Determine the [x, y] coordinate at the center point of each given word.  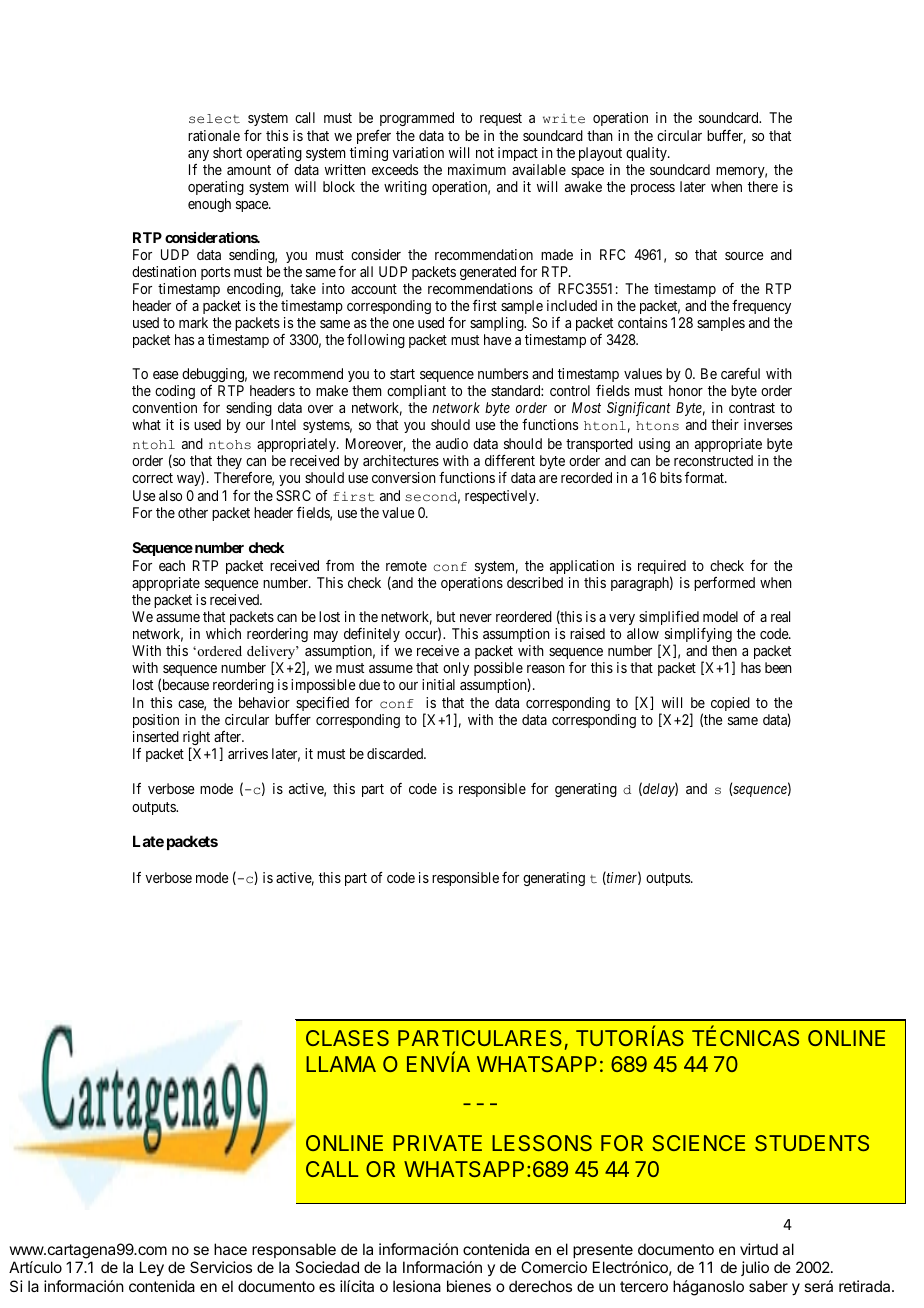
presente [603, 1251]
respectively [501, 497]
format [705, 477]
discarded [396, 753]
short [227, 152]
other [193, 512]
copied [730, 704]
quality [647, 154]
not [485, 153]
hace [230, 1249]
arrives [248, 753]
